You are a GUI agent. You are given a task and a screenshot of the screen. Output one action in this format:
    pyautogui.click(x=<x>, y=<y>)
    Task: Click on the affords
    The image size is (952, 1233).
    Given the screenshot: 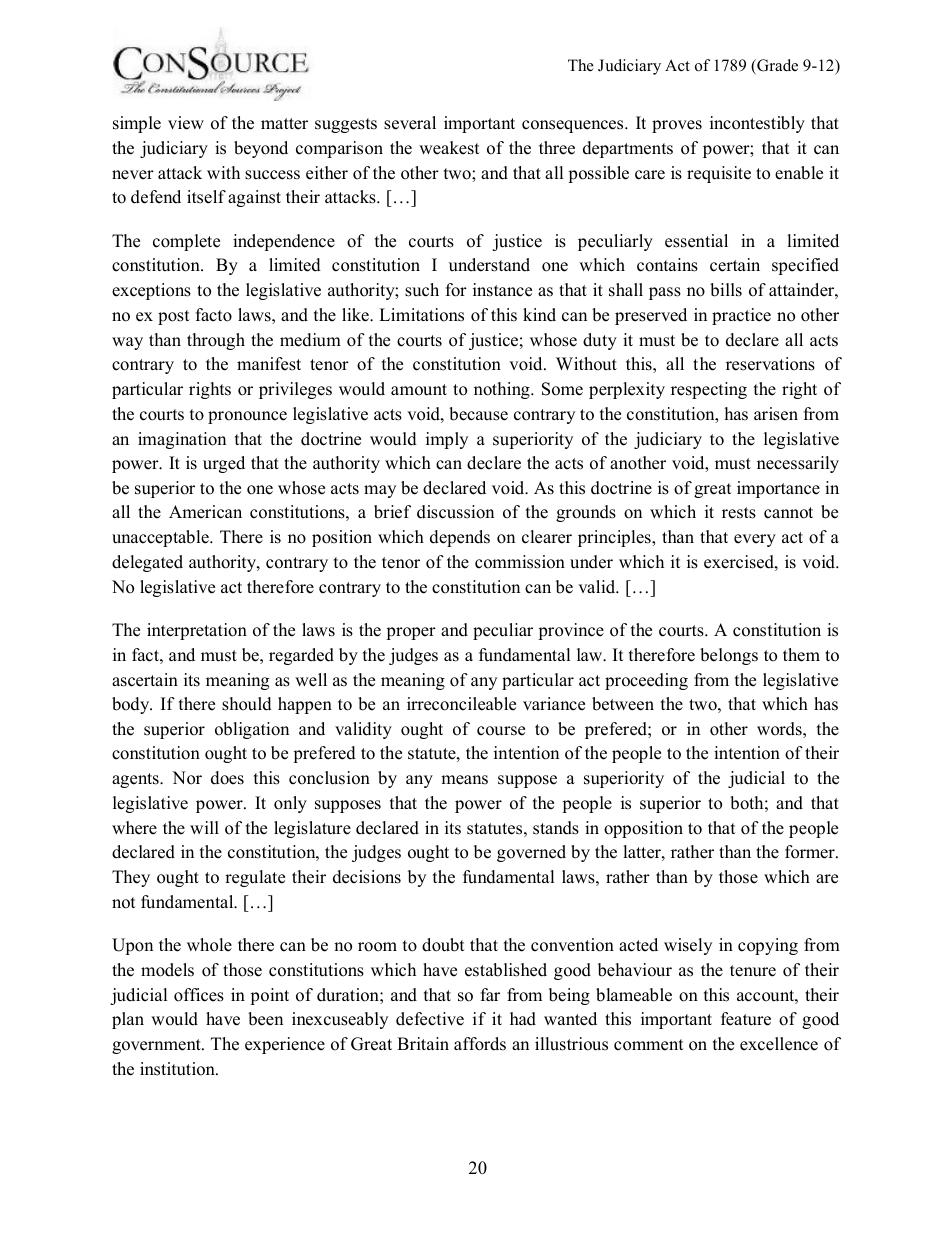 What is the action you would take?
    pyautogui.click(x=480, y=1044)
